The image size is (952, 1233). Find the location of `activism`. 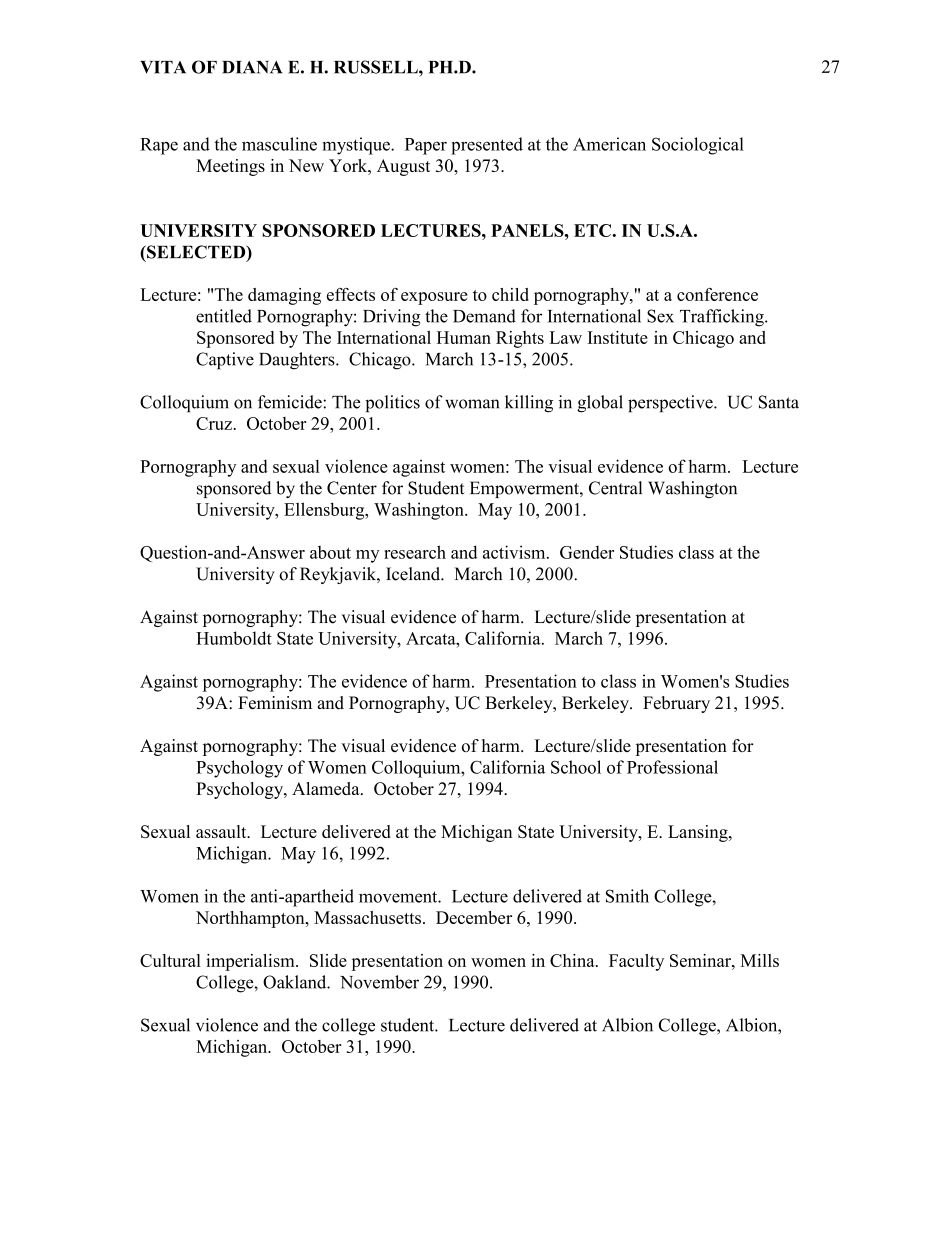

activism is located at coordinates (515, 552).
